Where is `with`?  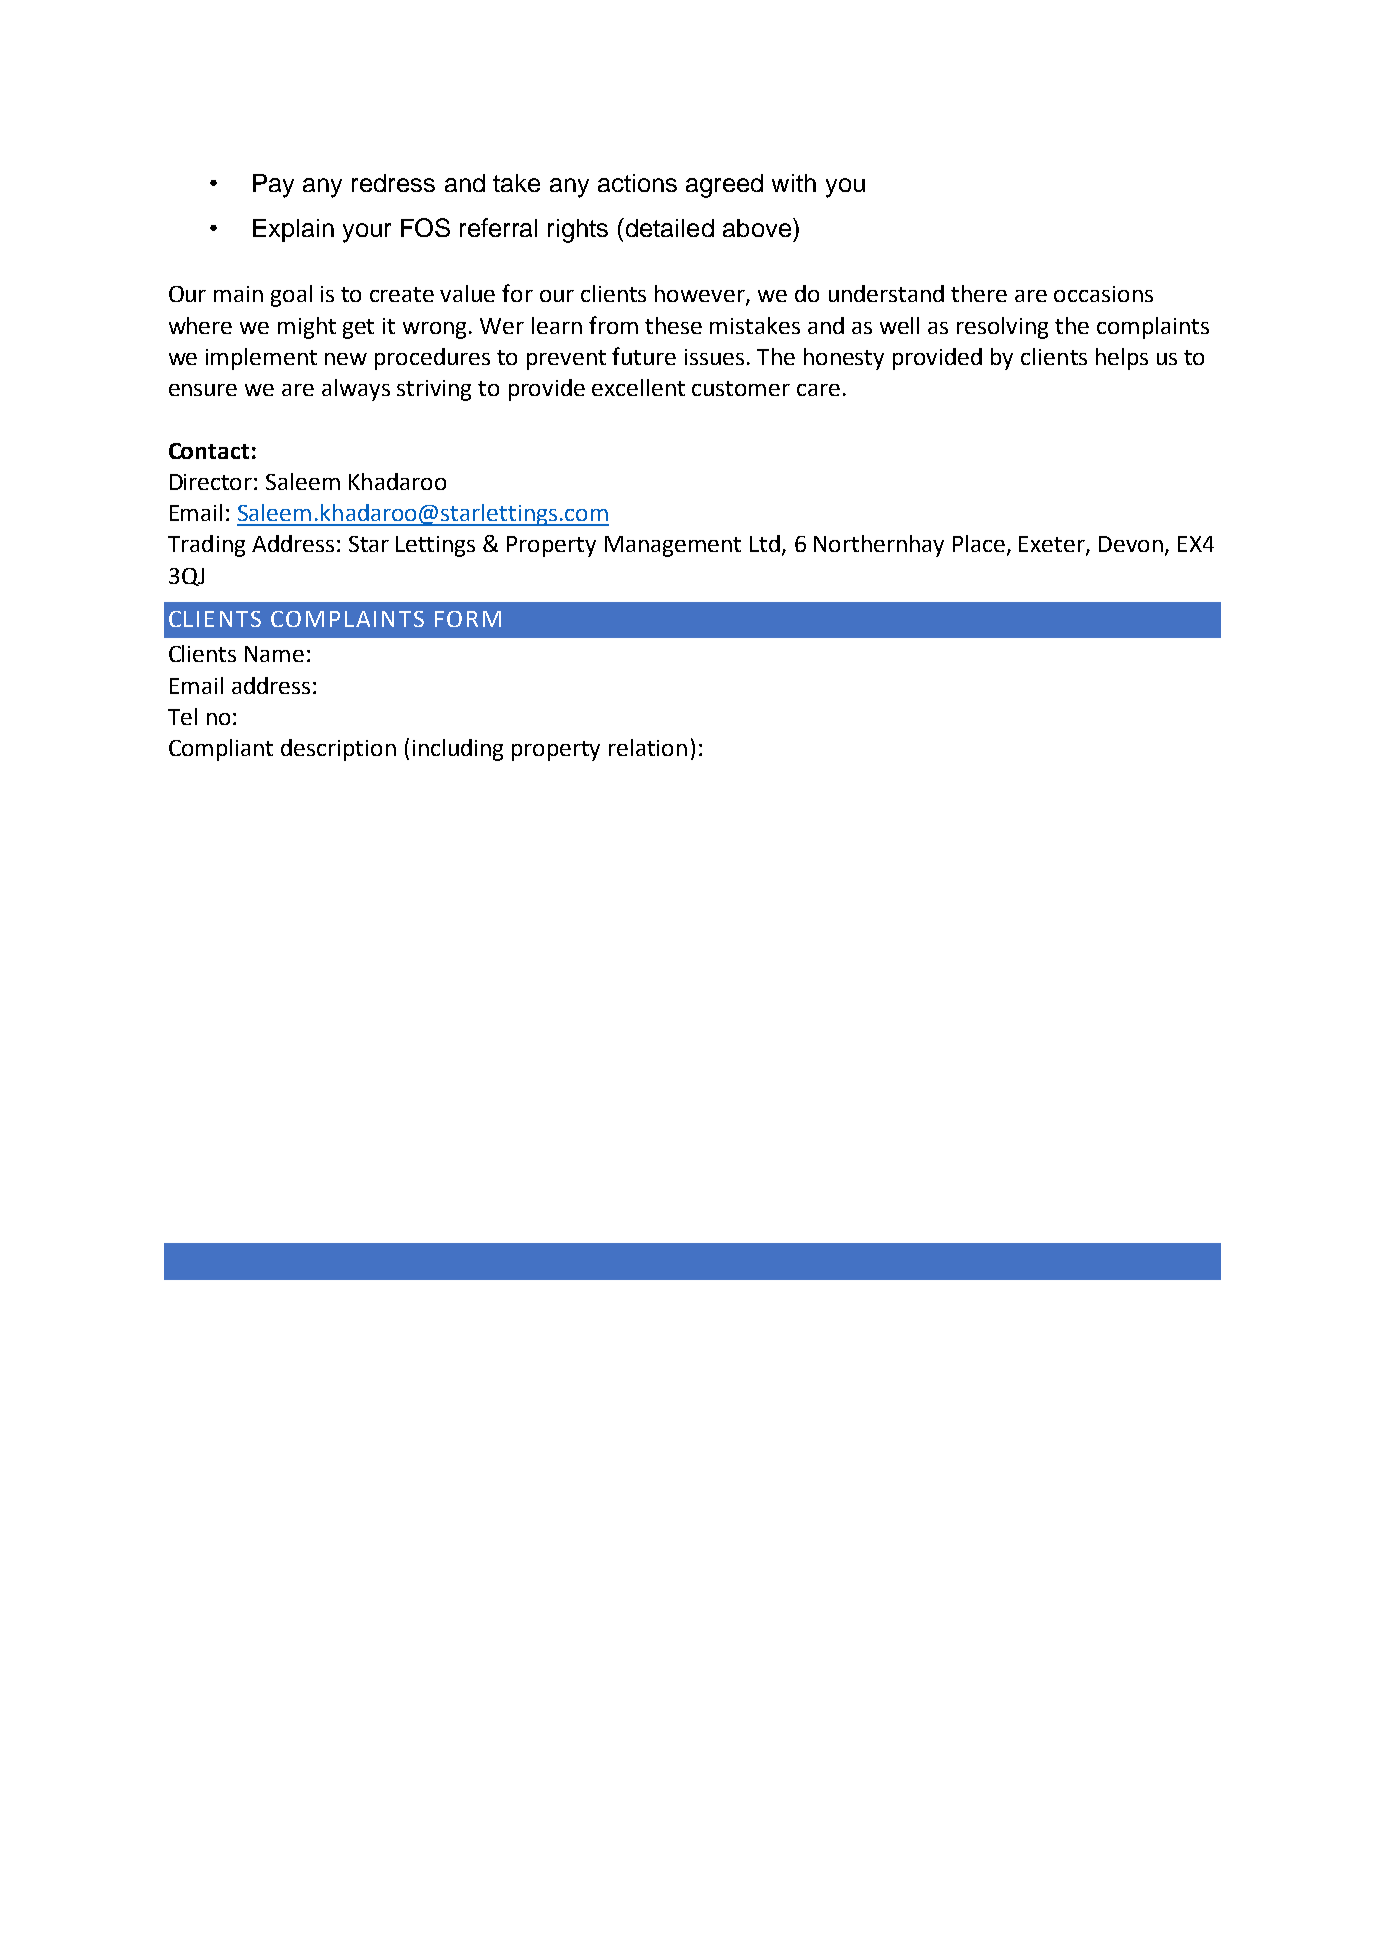 with is located at coordinates (794, 183).
